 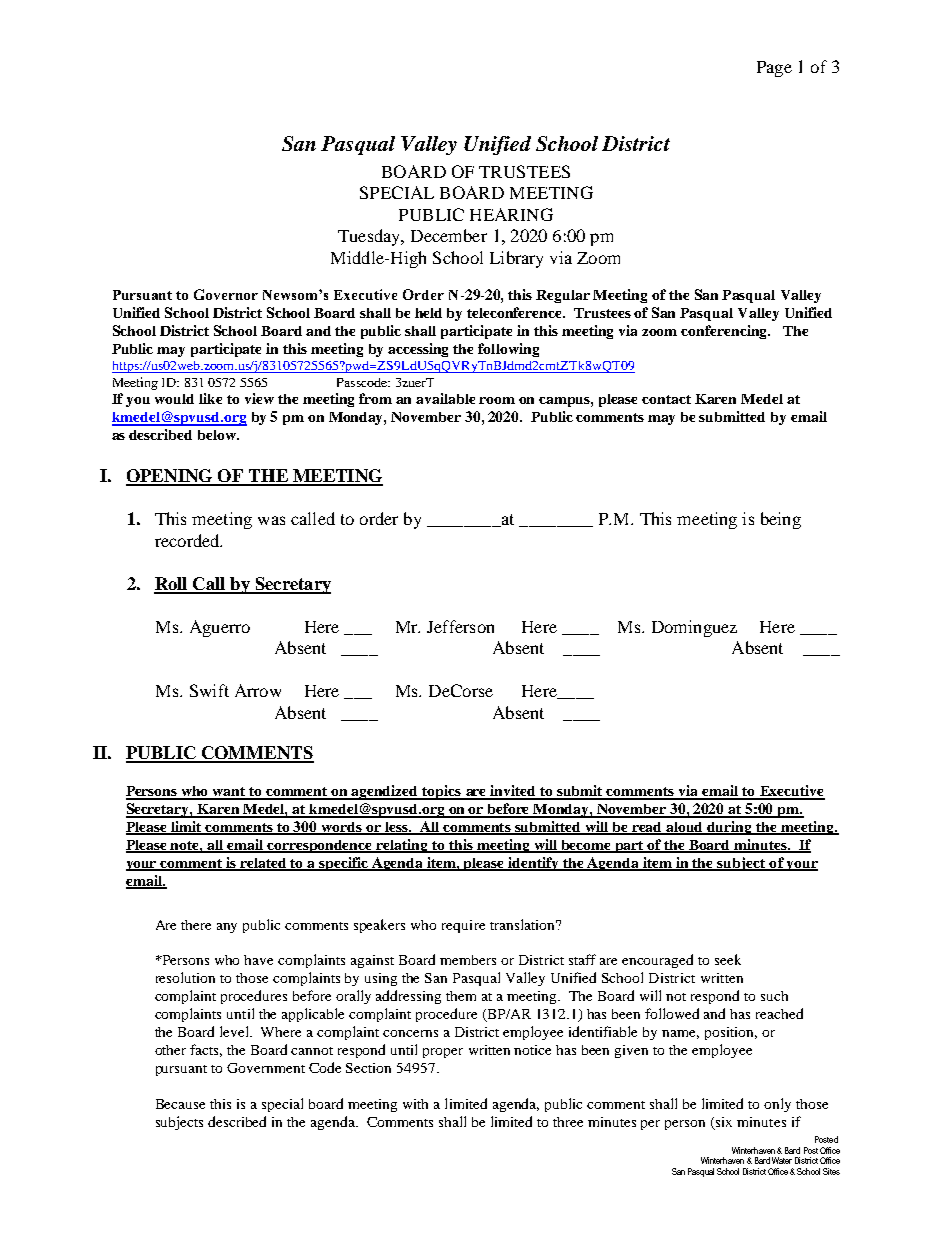 I want to click on Swift, so click(x=209, y=690).
